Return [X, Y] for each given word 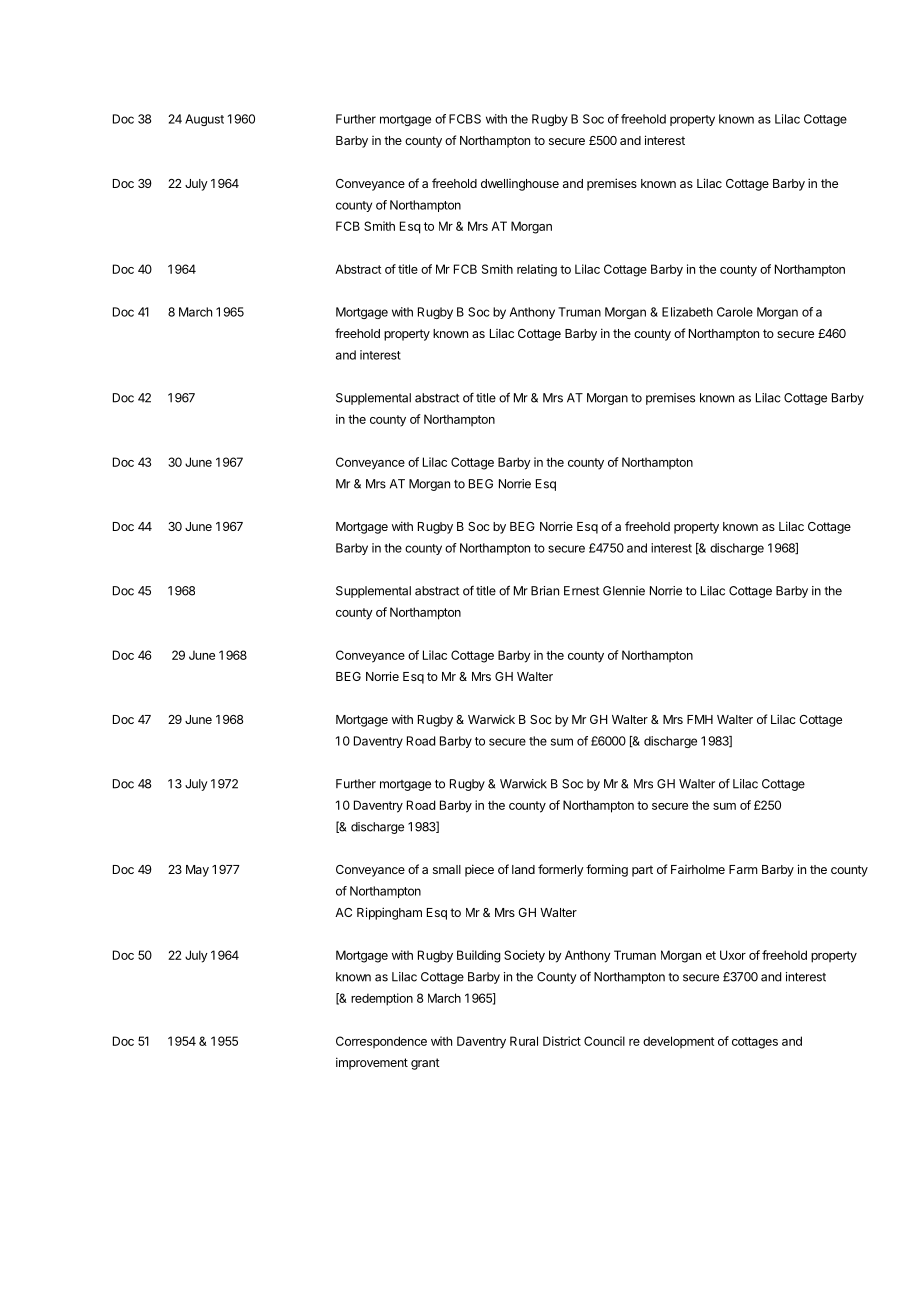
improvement [372, 1063]
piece [479, 870]
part [642, 871]
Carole [735, 312]
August [204, 120]
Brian [545, 591]
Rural [524, 1041]
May [197, 871]
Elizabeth [687, 312]
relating [537, 270]
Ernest [581, 591]
